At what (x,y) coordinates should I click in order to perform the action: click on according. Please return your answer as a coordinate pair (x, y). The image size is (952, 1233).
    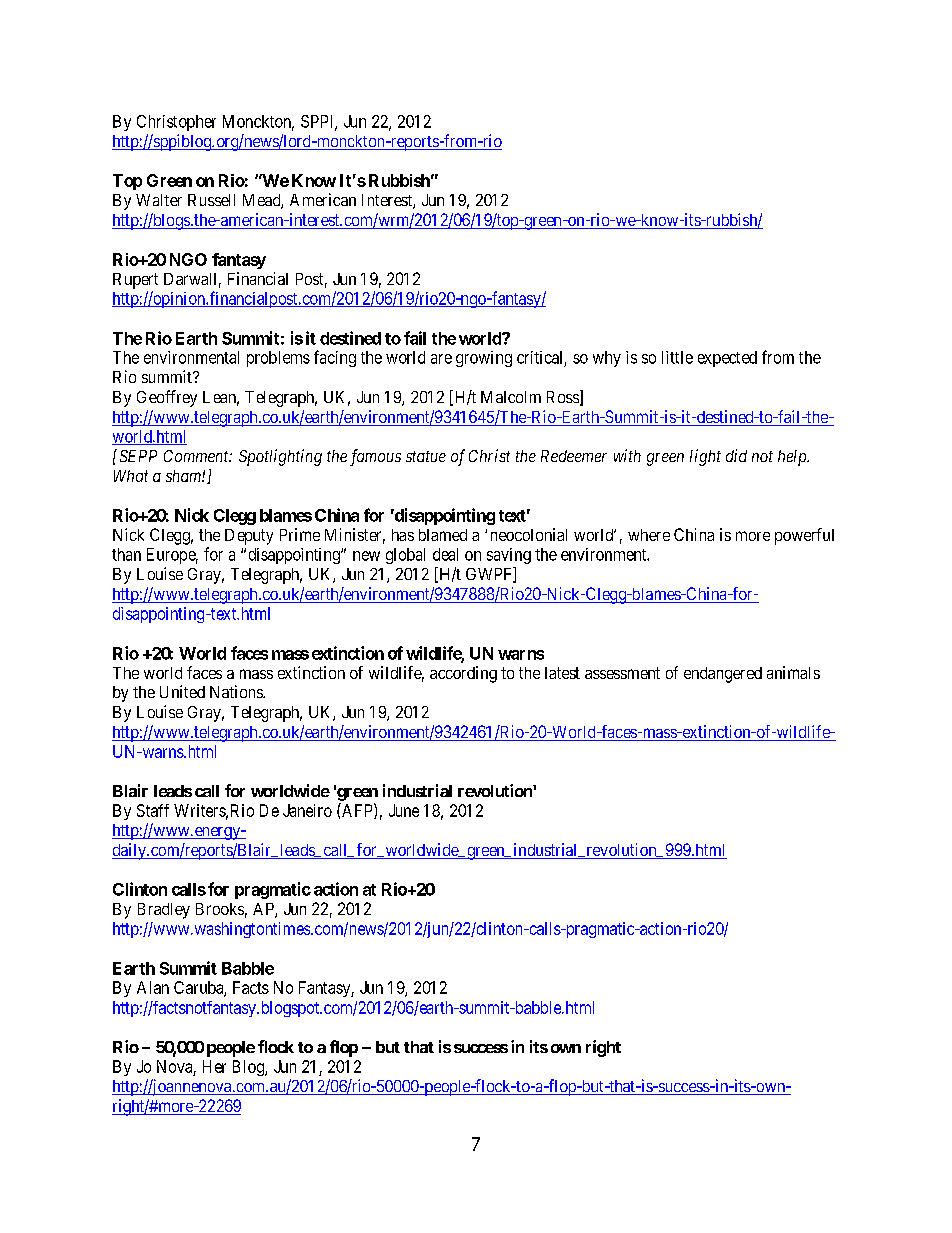
    Looking at the image, I should click on (463, 674).
